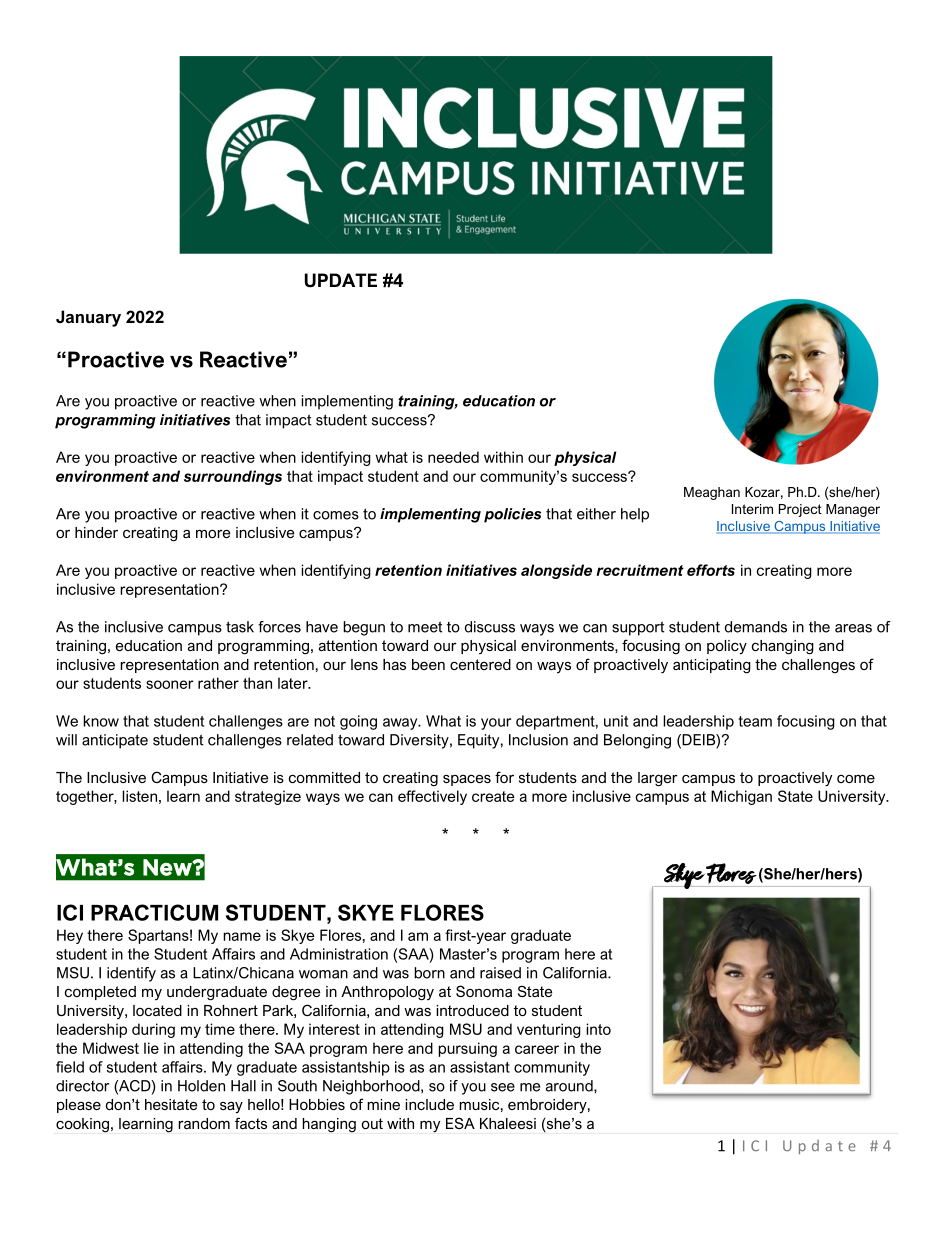 This page has width=952, height=1233. Describe the element at coordinates (154, 912) in the page. I see `PRACTICUM` at that location.
